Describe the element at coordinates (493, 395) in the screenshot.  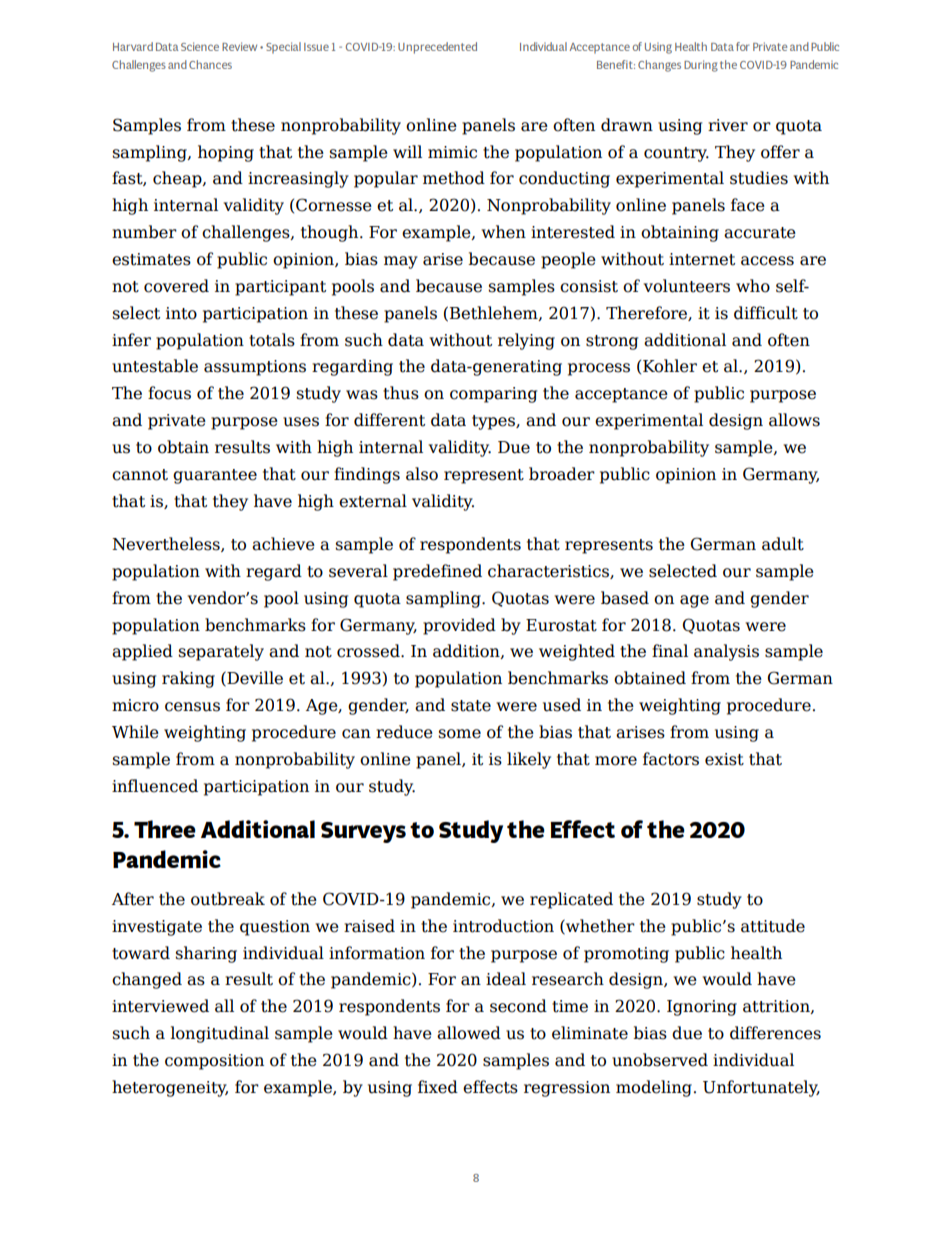
I see `comparing` at that location.
